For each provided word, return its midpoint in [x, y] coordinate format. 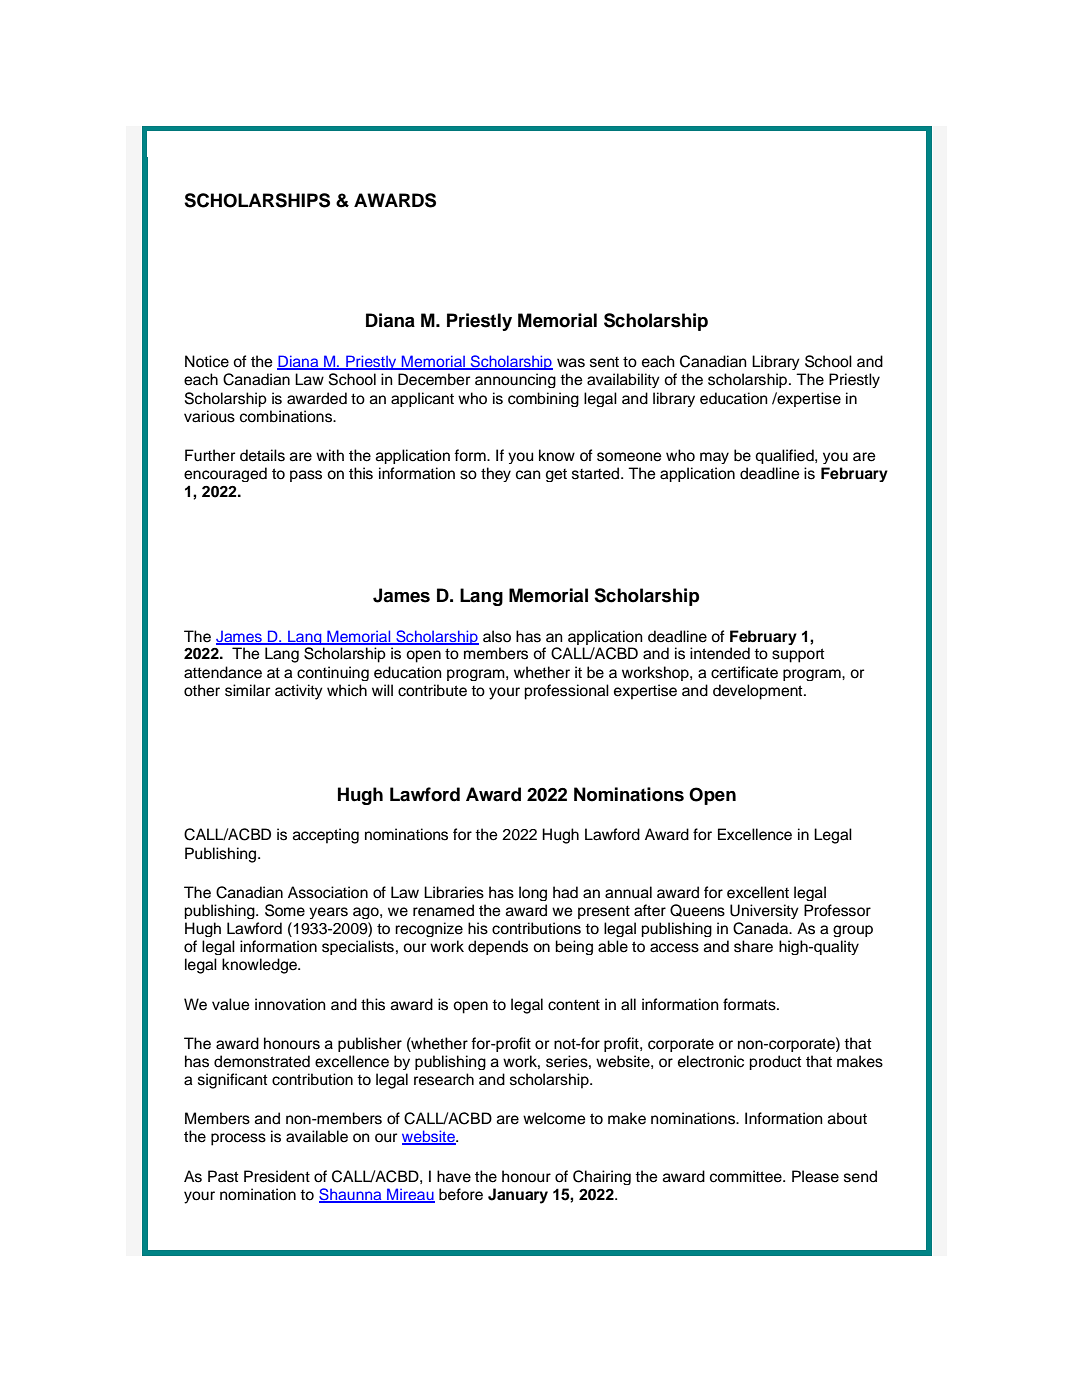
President [277, 1176]
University [764, 911]
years [328, 913]
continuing [333, 673]
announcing [515, 380]
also [497, 636]
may [714, 458]
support [798, 655]
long [533, 893]
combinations [287, 416]
